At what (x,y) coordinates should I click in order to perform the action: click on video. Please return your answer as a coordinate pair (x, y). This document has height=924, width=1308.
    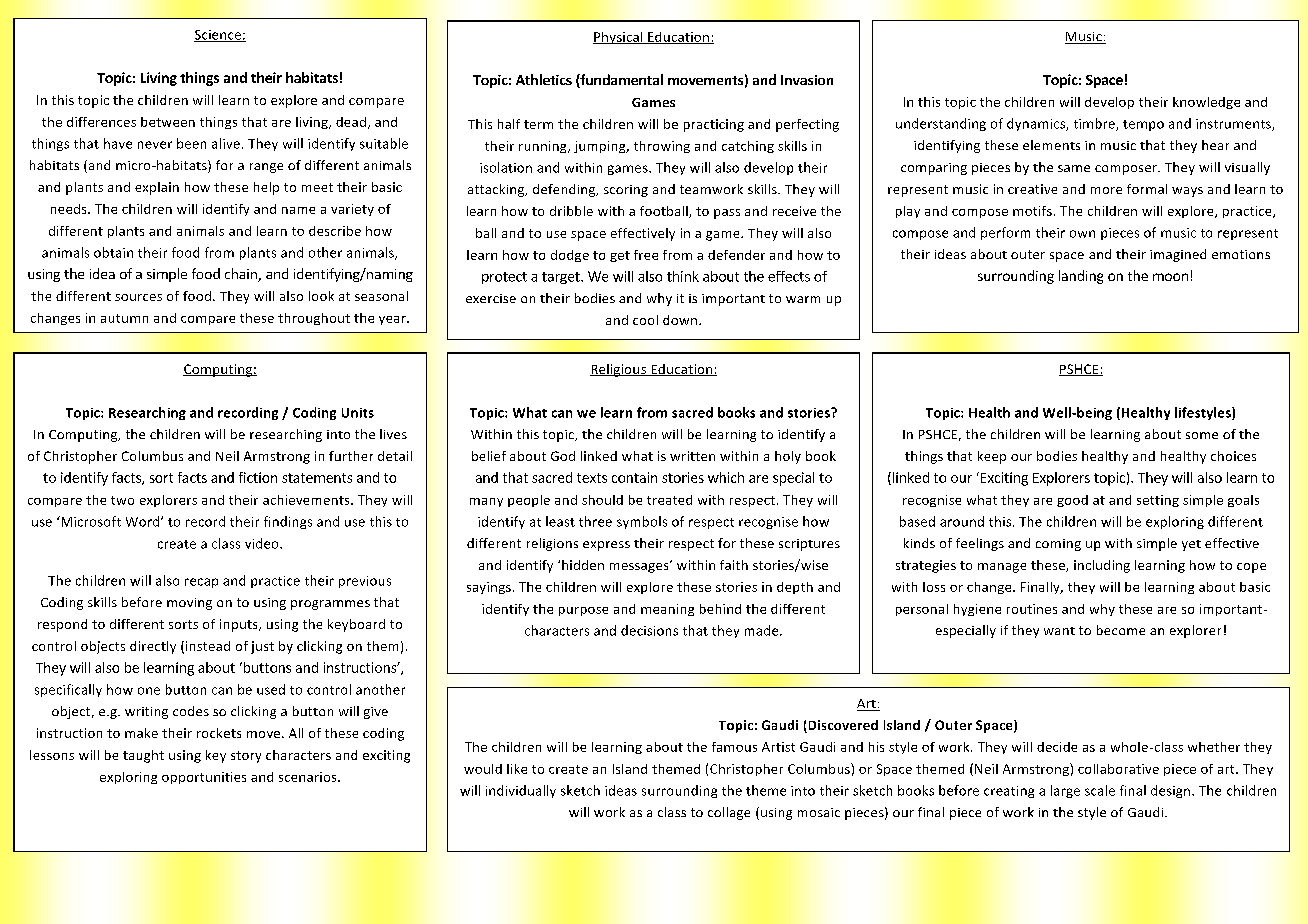
    Looking at the image, I should click on (263, 543).
